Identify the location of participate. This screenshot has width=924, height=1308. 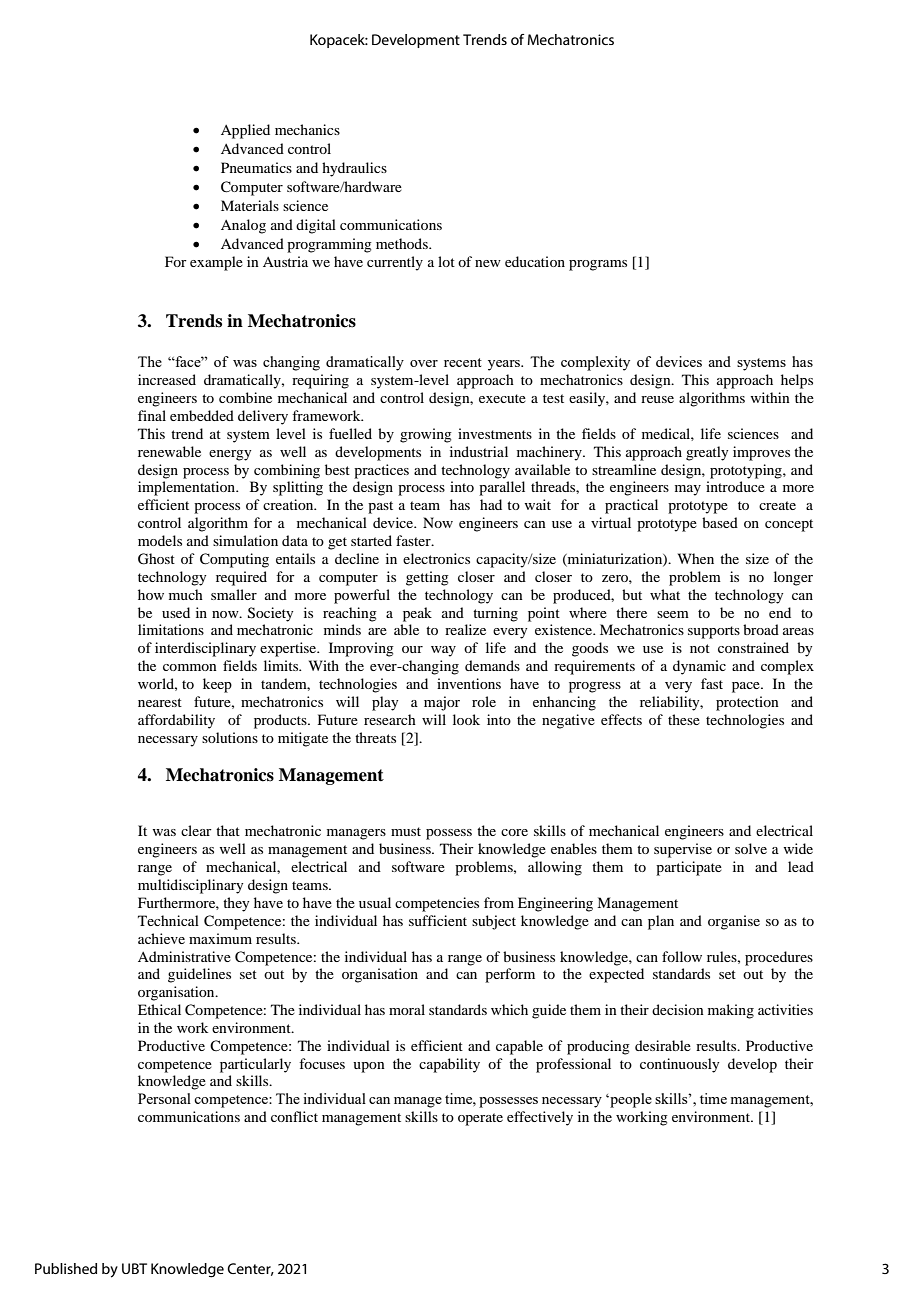
(689, 868).
